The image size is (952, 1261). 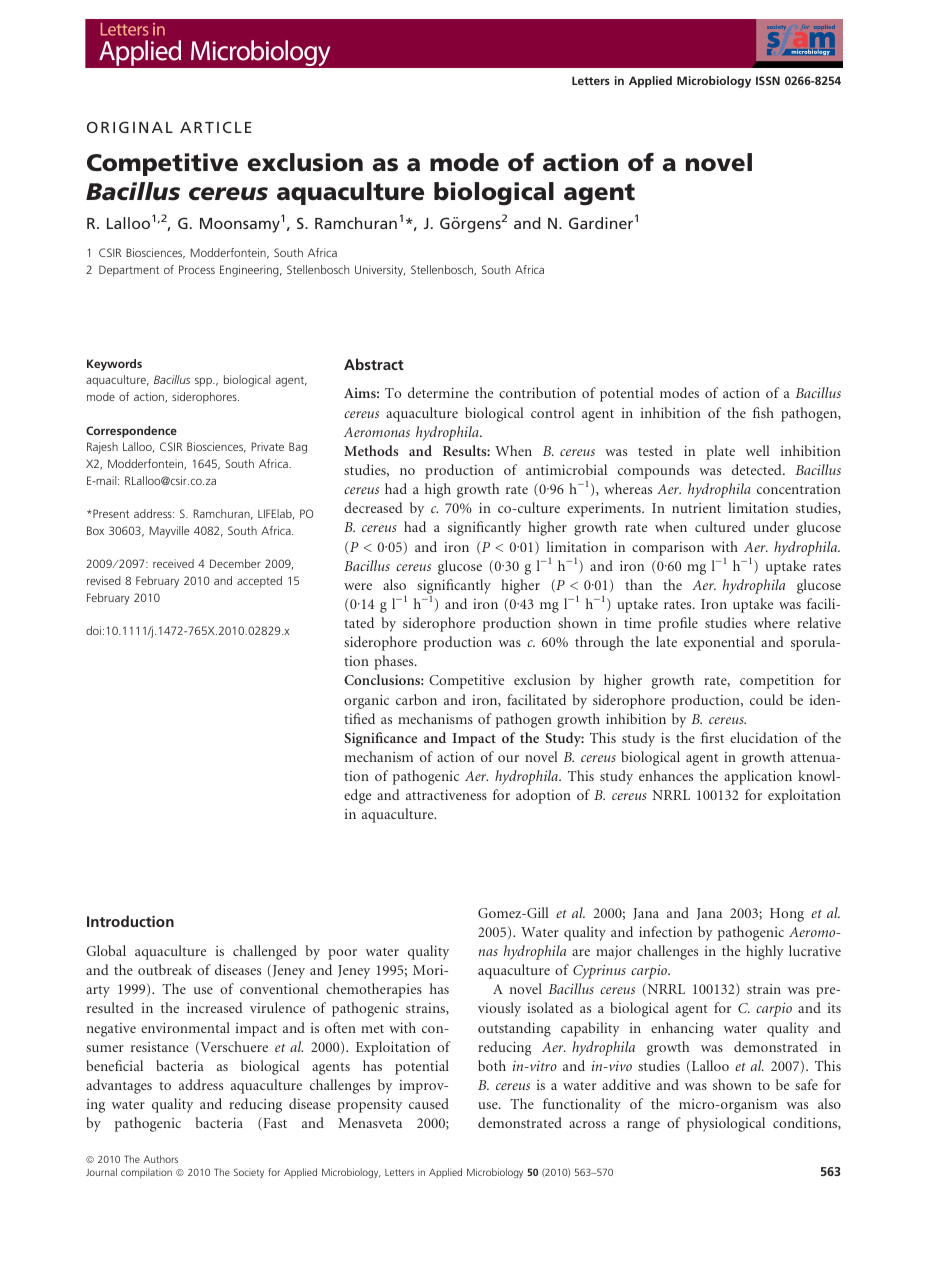 I want to click on ARTICLE, so click(x=216, y=127).
